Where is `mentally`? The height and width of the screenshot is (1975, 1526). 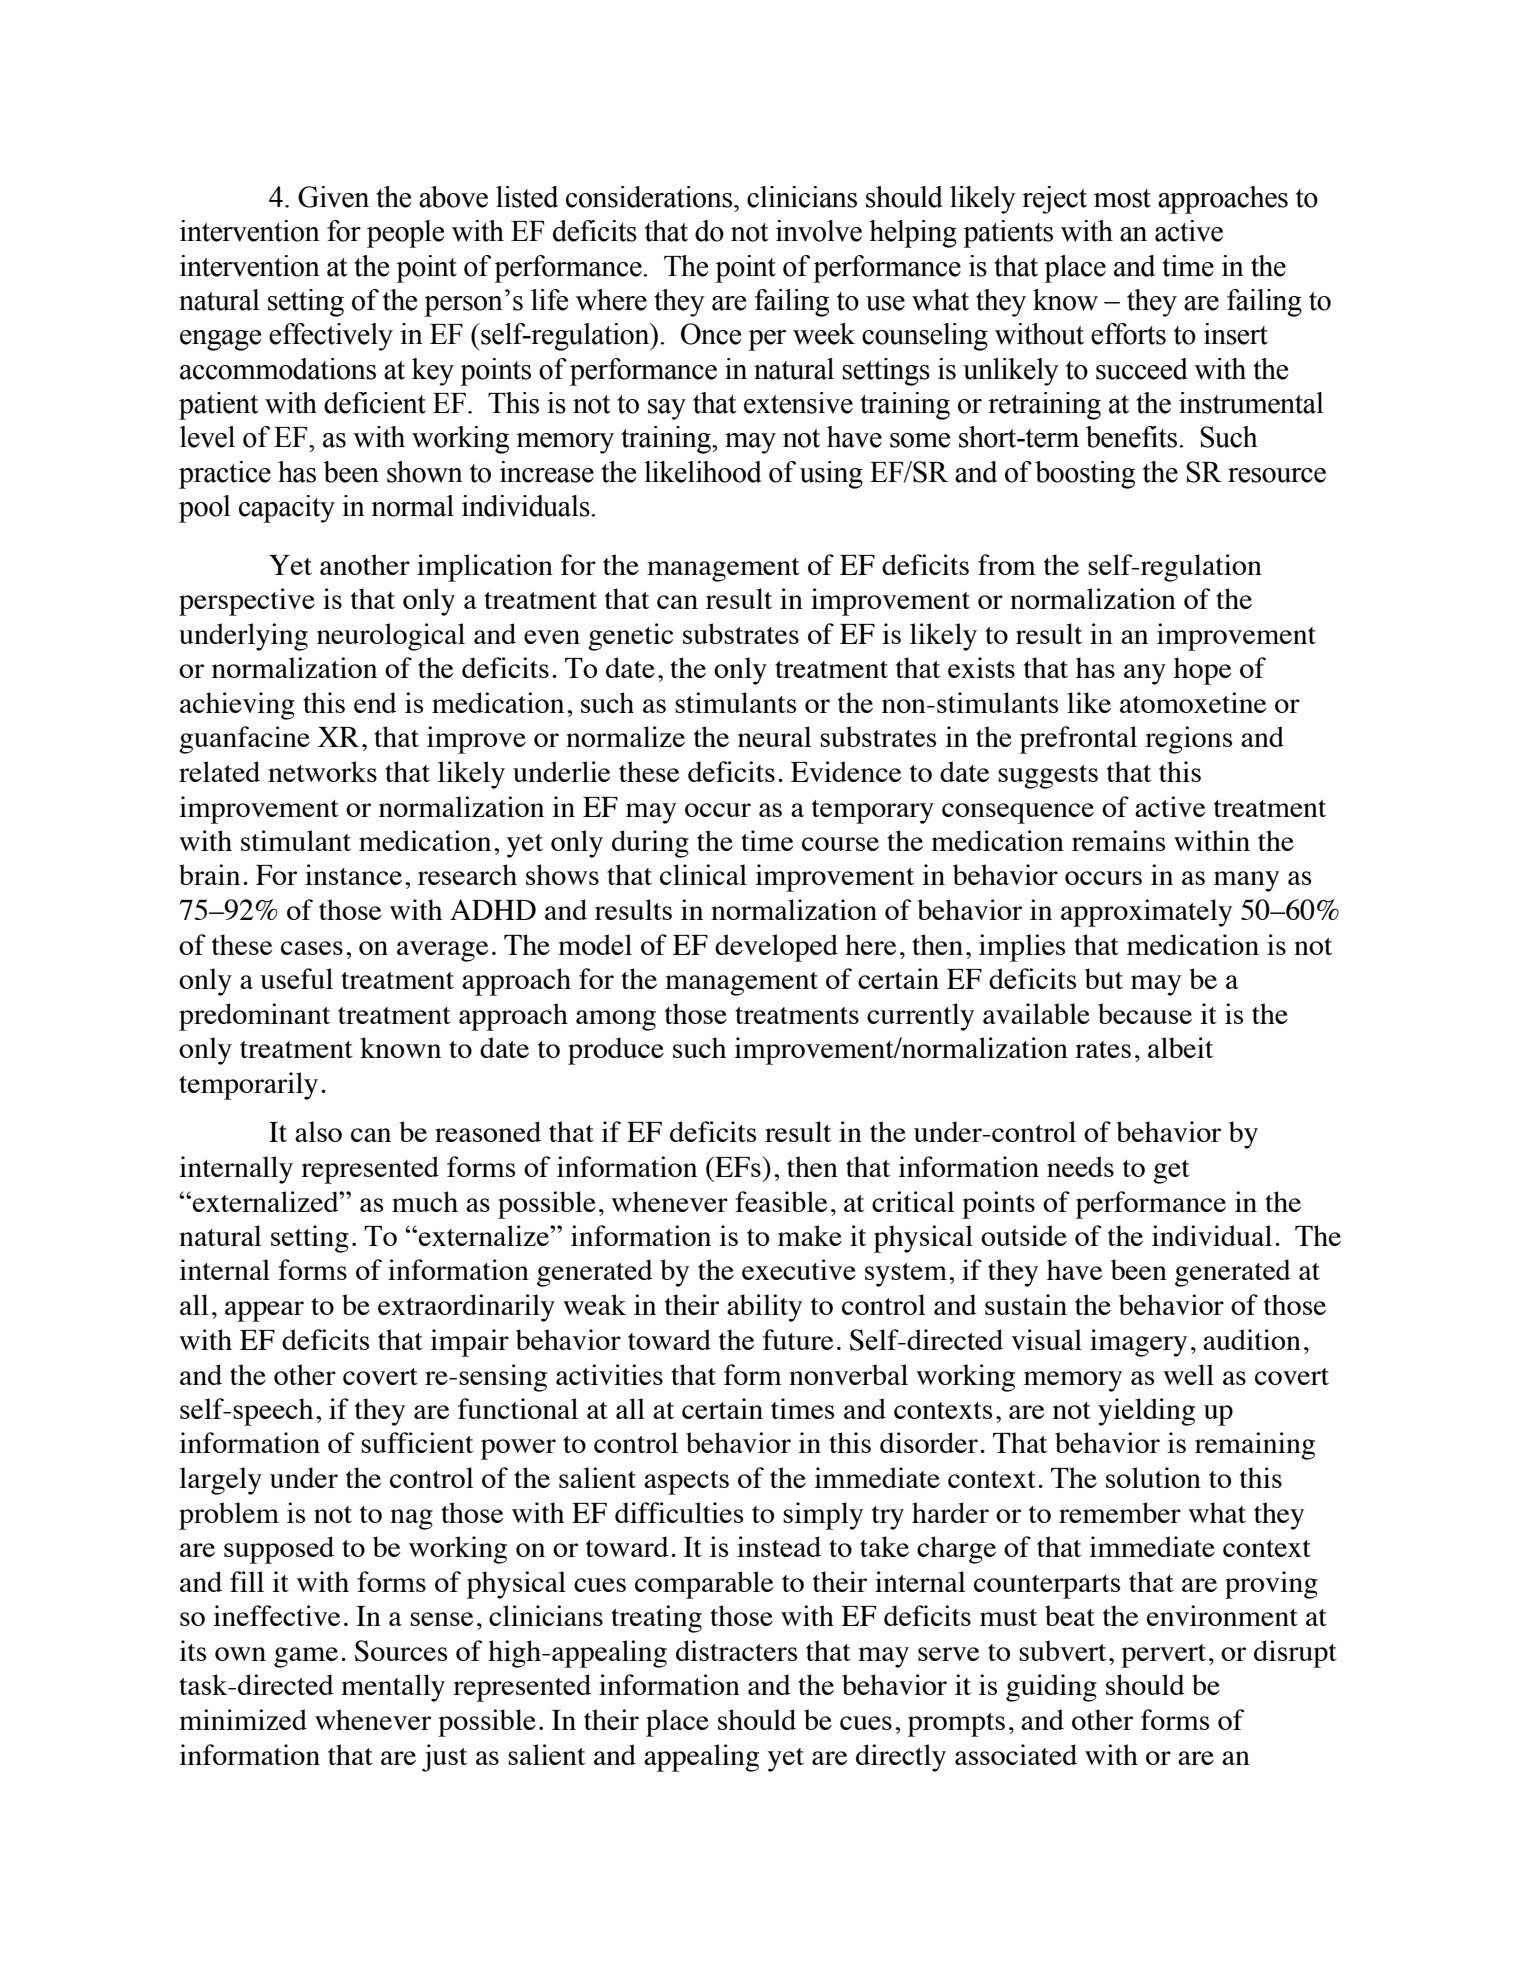 mentally is located at coordinates (393, 1688).
